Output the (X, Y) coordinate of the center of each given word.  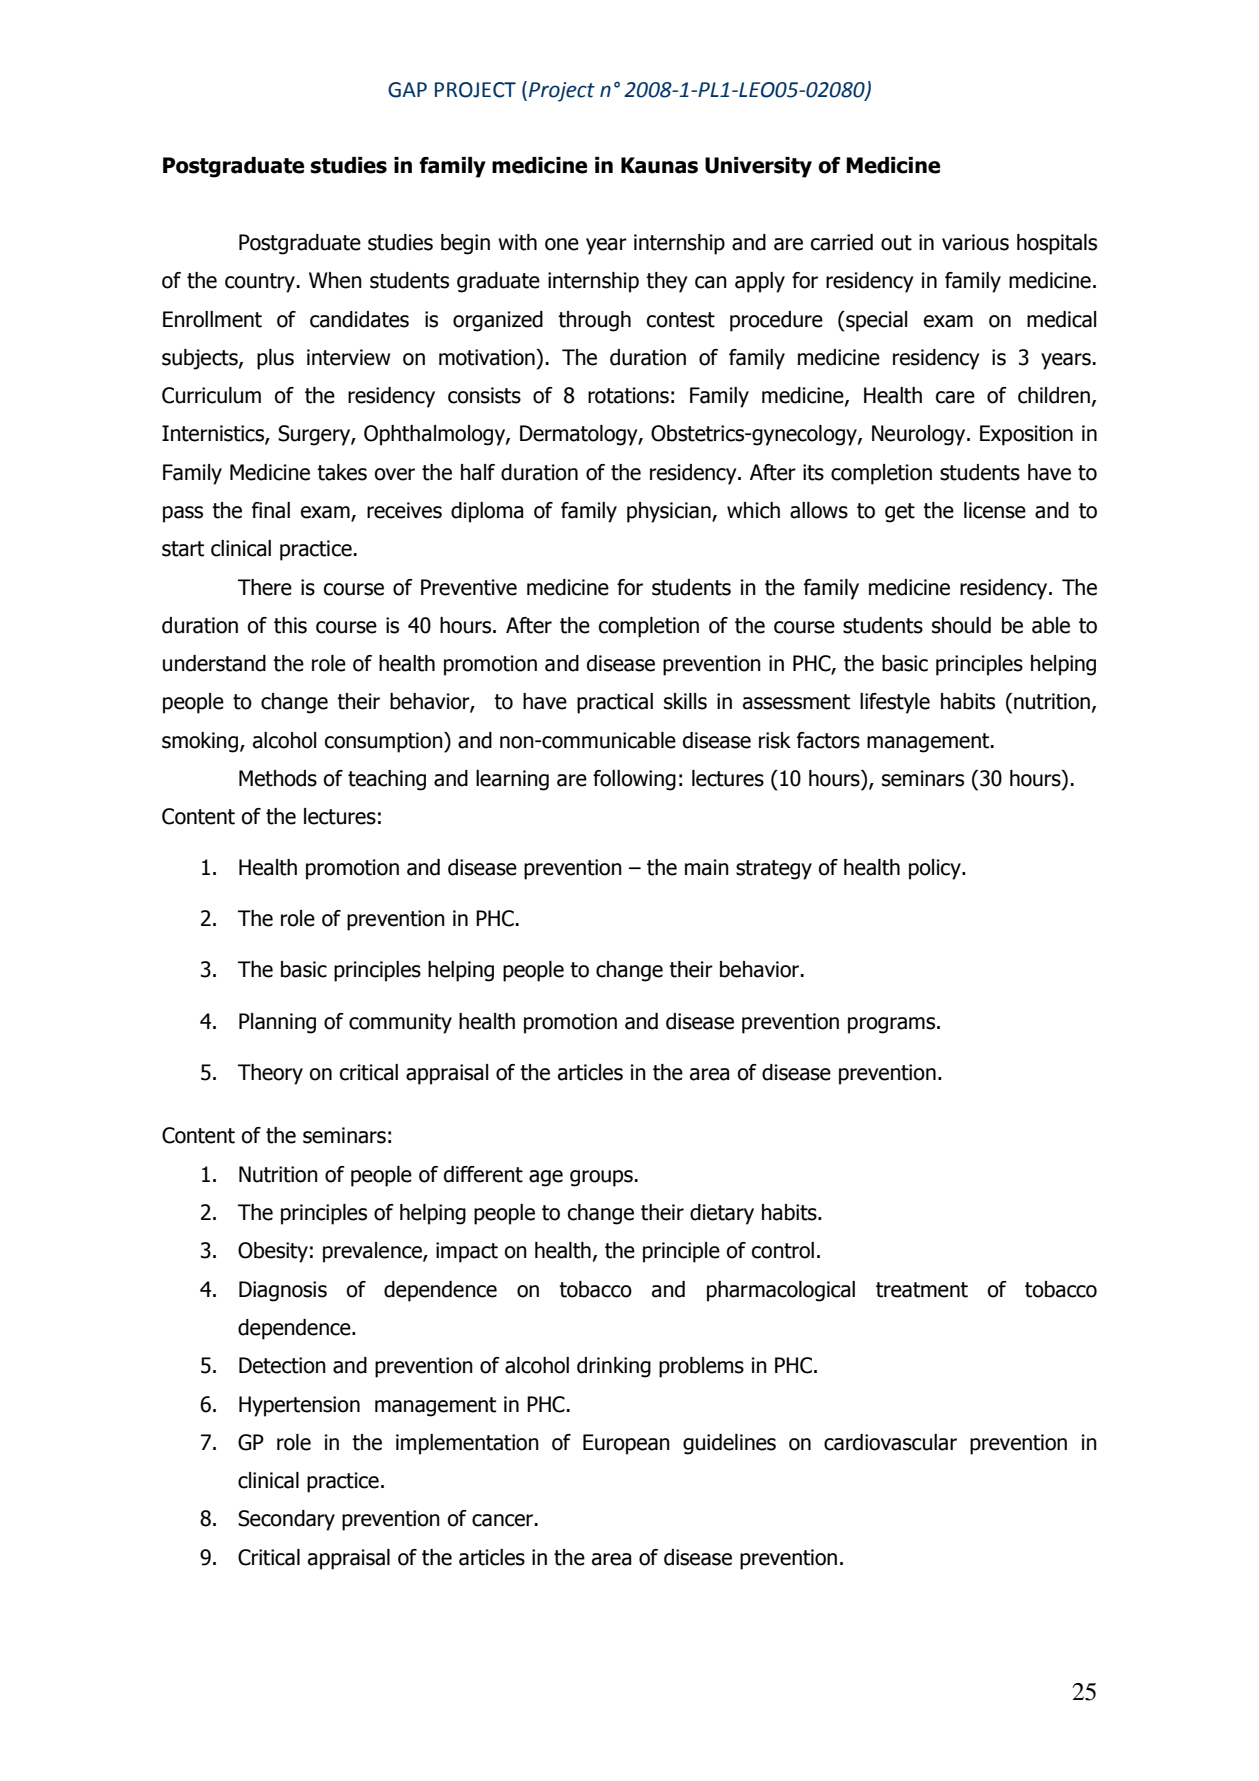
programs (893, 1025)
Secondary (286, 1520)
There (265, 587)
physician (670, 512)
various (975, 242)
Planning (277, 1023)
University (758, 167)
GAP (407, 90)
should (961, 625)
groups (601, 1178)
